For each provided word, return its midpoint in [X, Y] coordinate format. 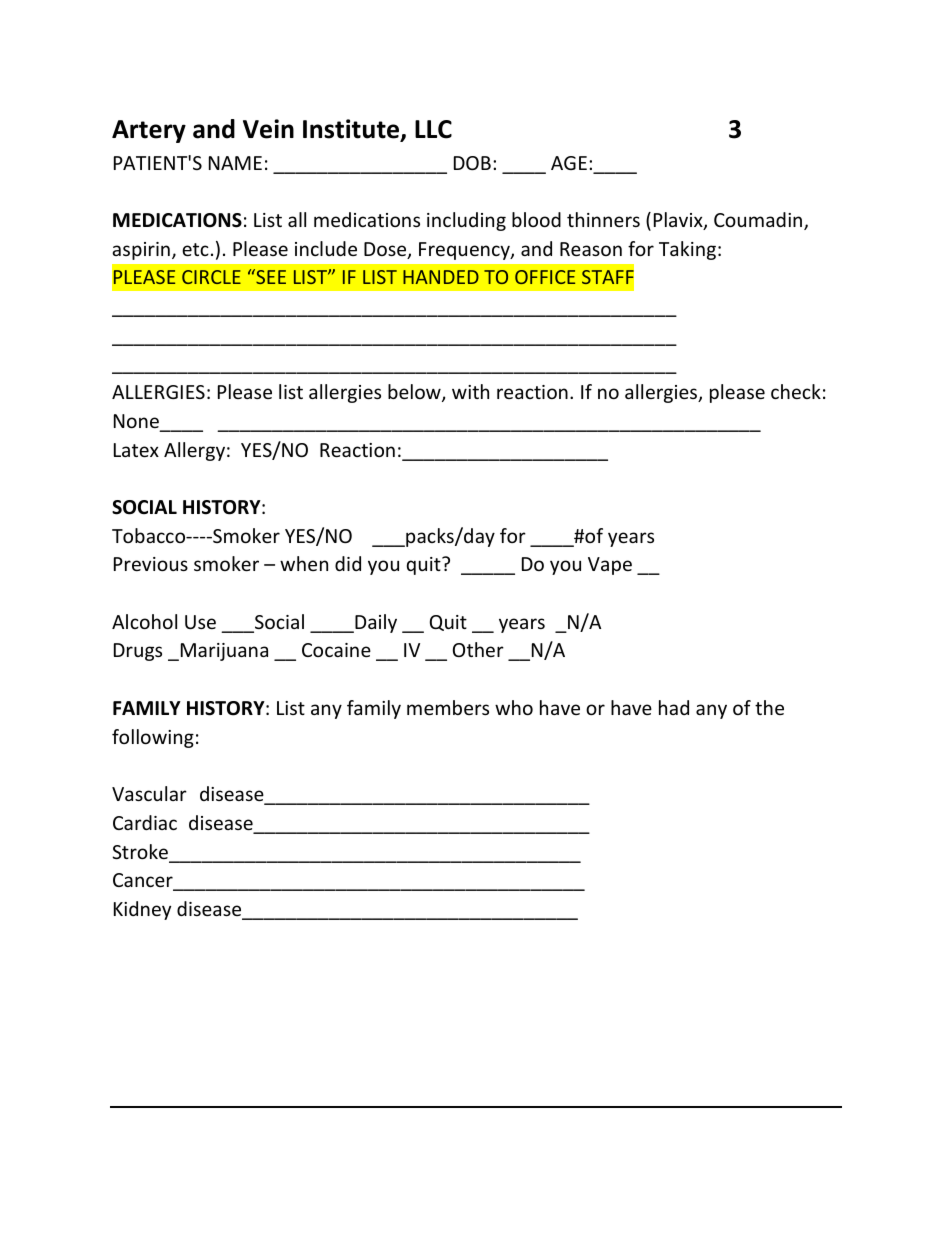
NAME [235, 163]
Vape [610, 566]
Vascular [149, 793]
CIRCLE [211, 277]
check [796, 391]
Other [478, 649]
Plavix [679, 221]
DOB [472, 163]
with [470, 391]
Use [200, 622]
